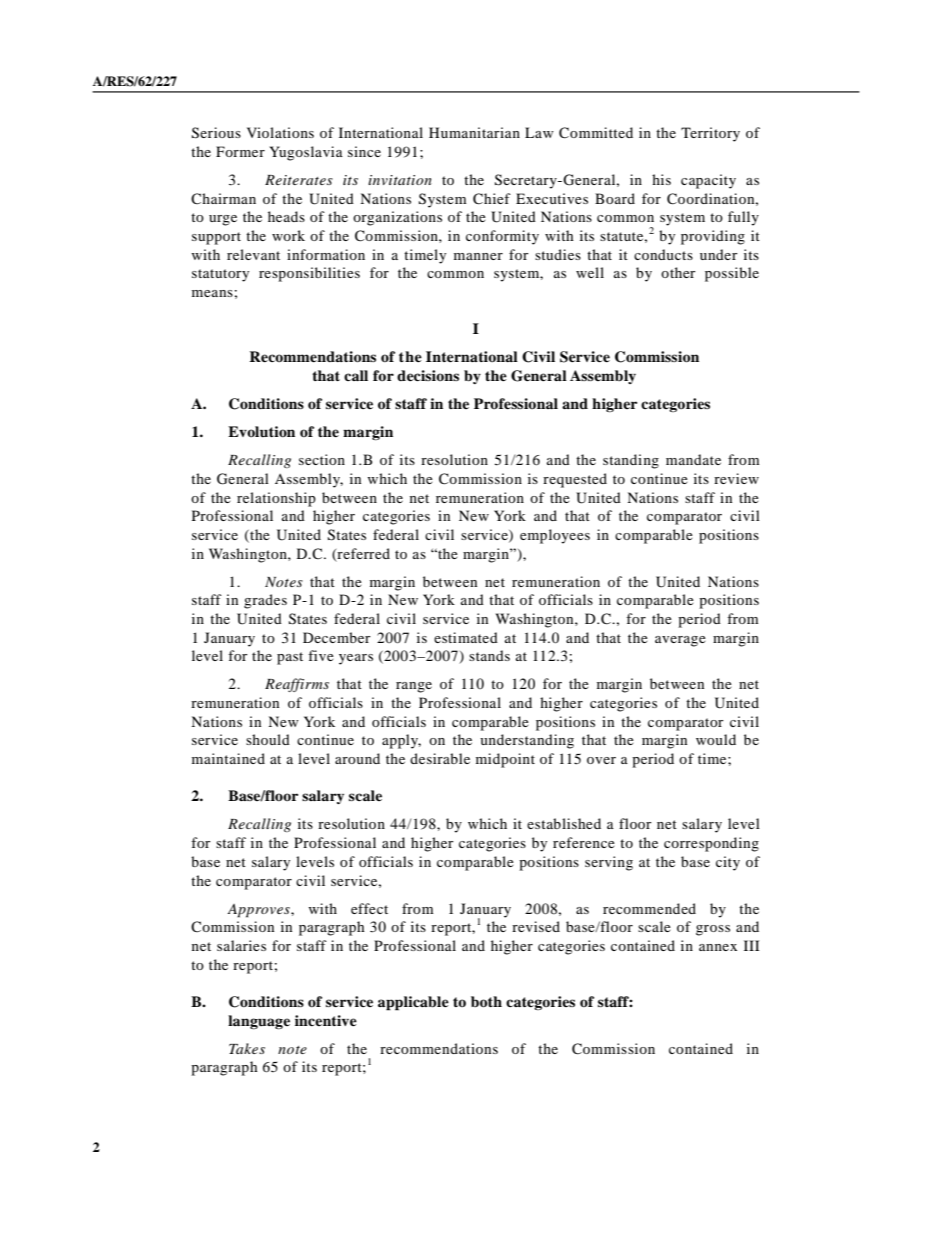 The width and height of the screenshot is (952, 1233). What do you see at coordinates (306, 153) in the screenshot?
I see `Yugoslavia` at bounding box center [306, 153].
